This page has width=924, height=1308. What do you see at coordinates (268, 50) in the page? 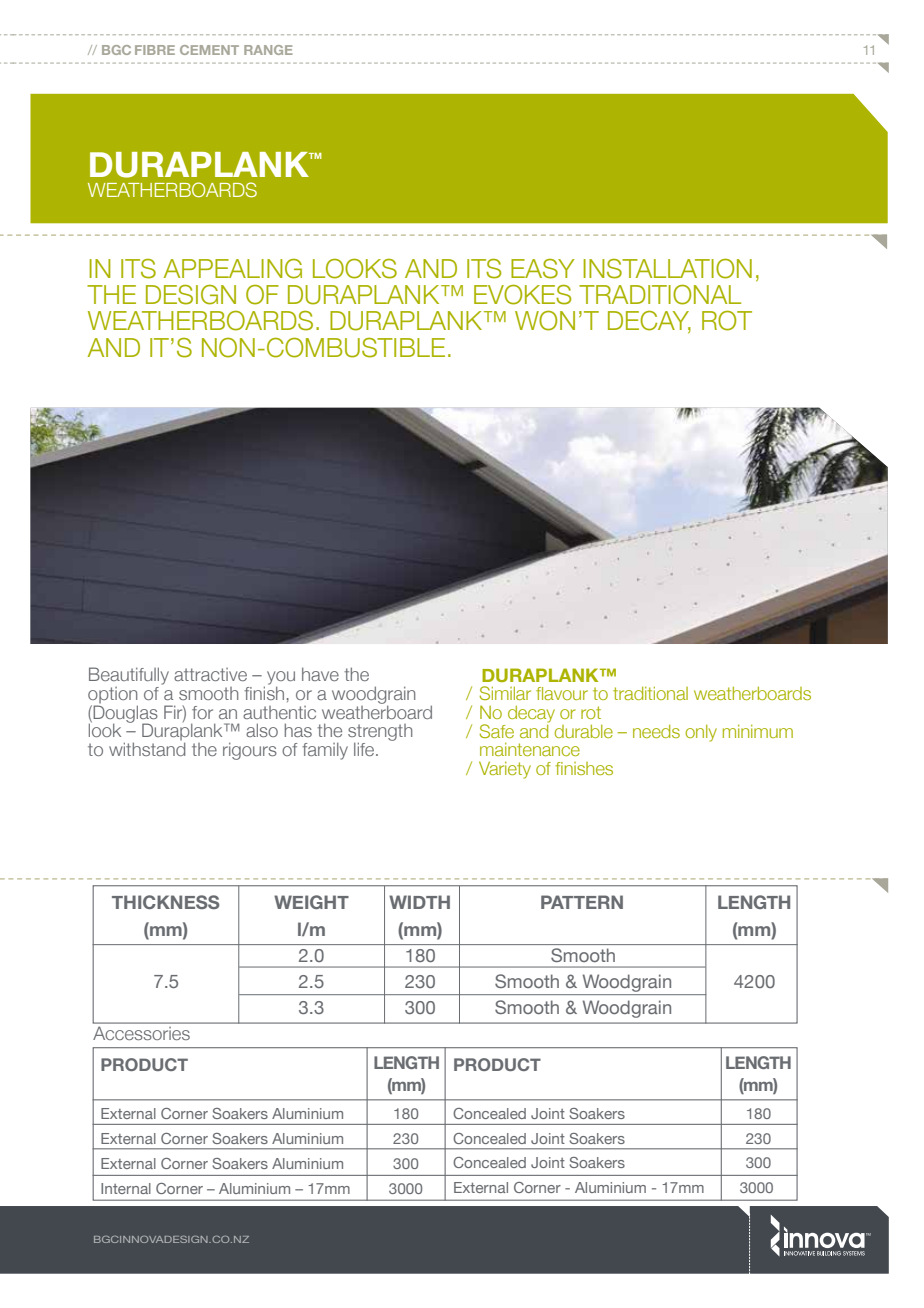
I see `RANGE` at bounding box center [268, 50].
